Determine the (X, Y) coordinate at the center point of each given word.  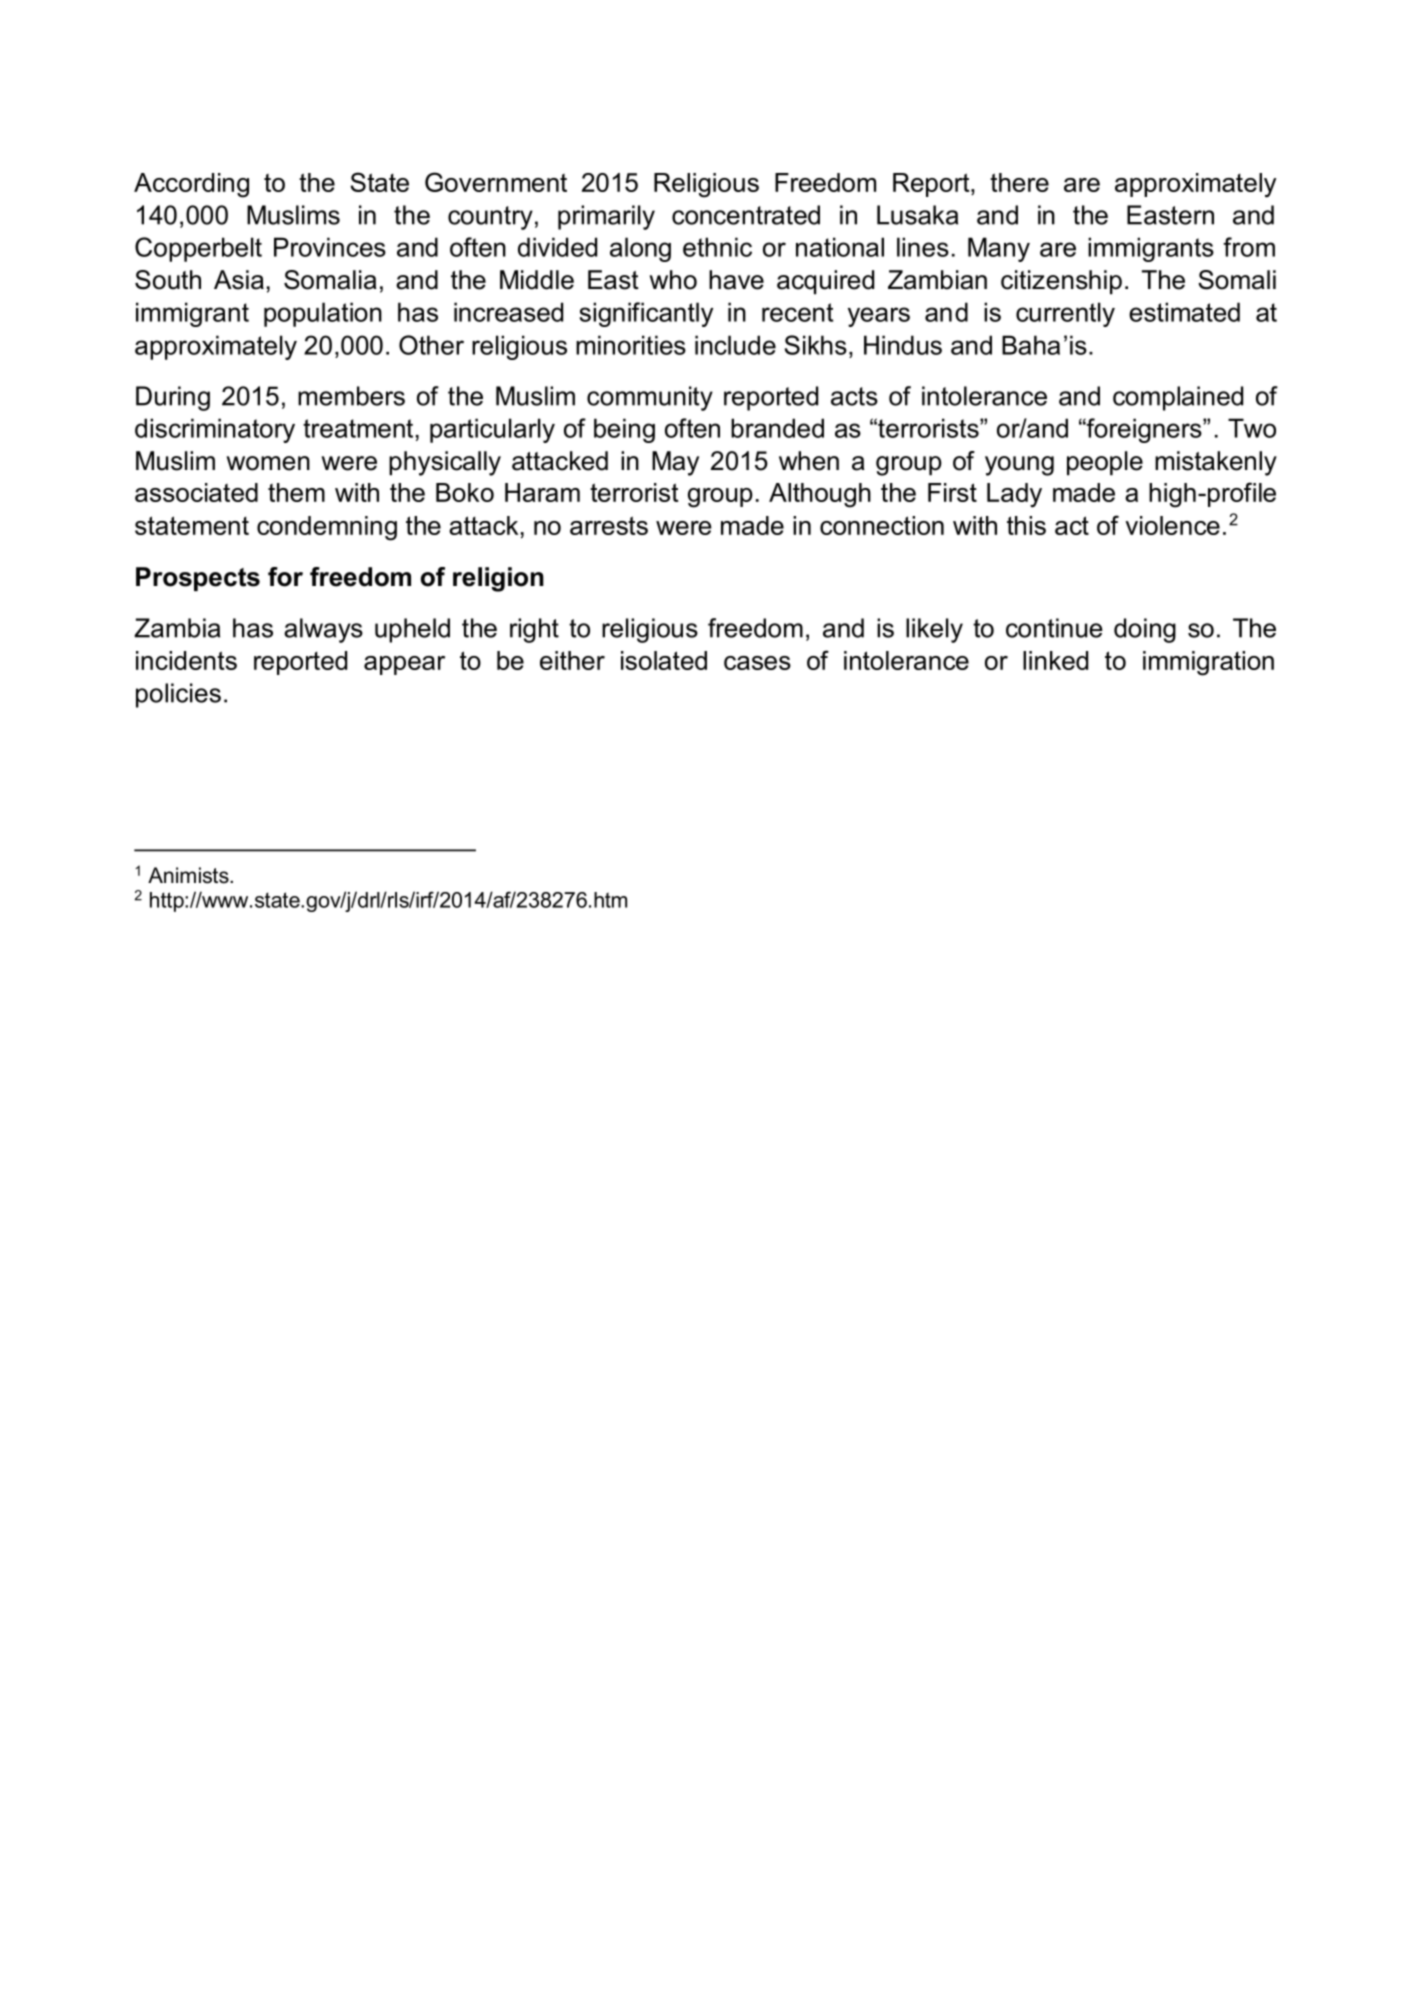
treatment (358, 428)
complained (1178, 398)
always (323, 630)
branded (777, 428)
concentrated (746, 215)
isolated (664, 660)
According (191, 185)
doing (1145, 630)
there (1019, 182)
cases (757, 663)
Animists (189, 875)
